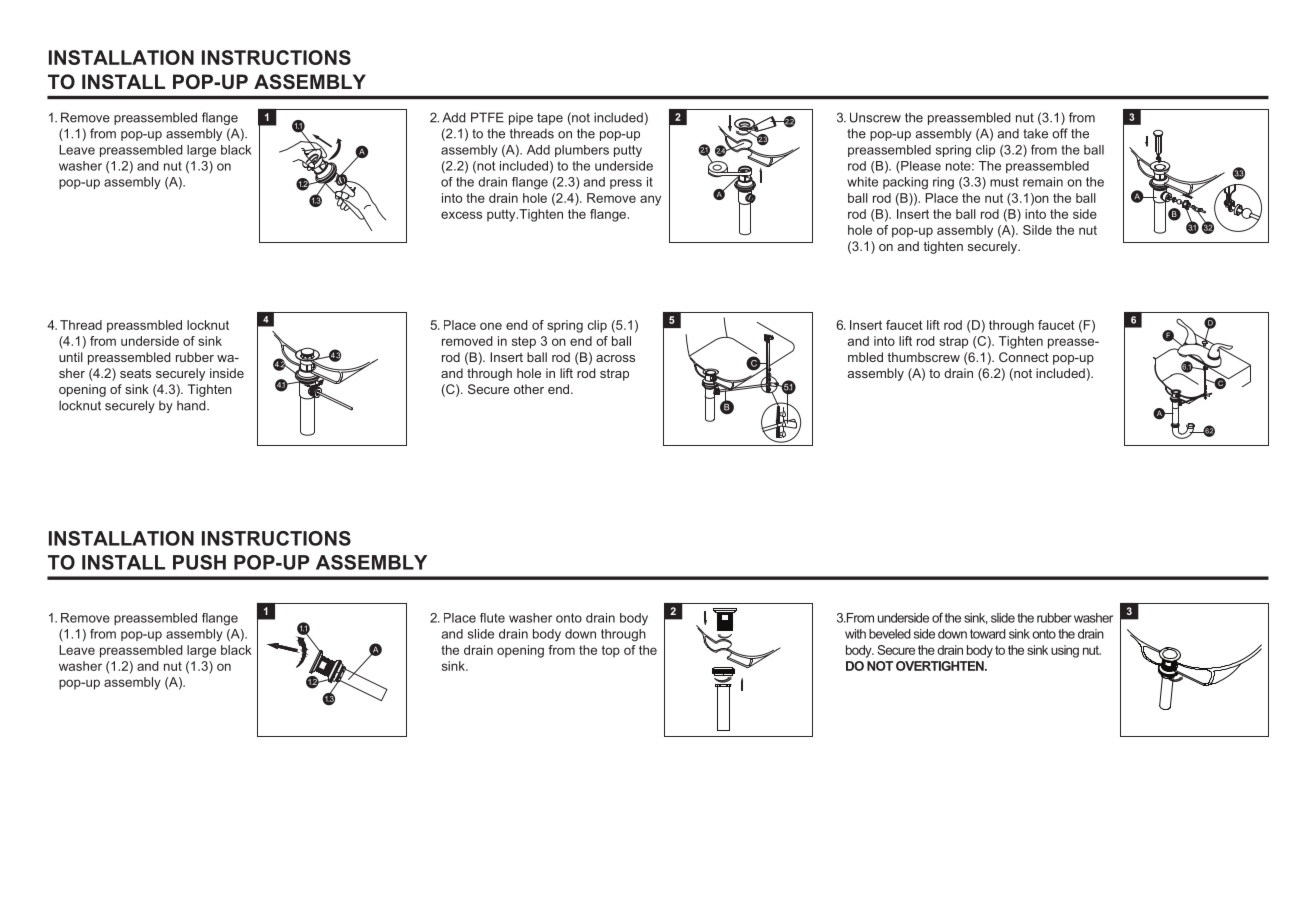 Image resolution: width=1316 pixels, height=902 pixels. Describe the element at coordinates (923, 357) in the screenshot. I see `thumbscrew` at that location.
